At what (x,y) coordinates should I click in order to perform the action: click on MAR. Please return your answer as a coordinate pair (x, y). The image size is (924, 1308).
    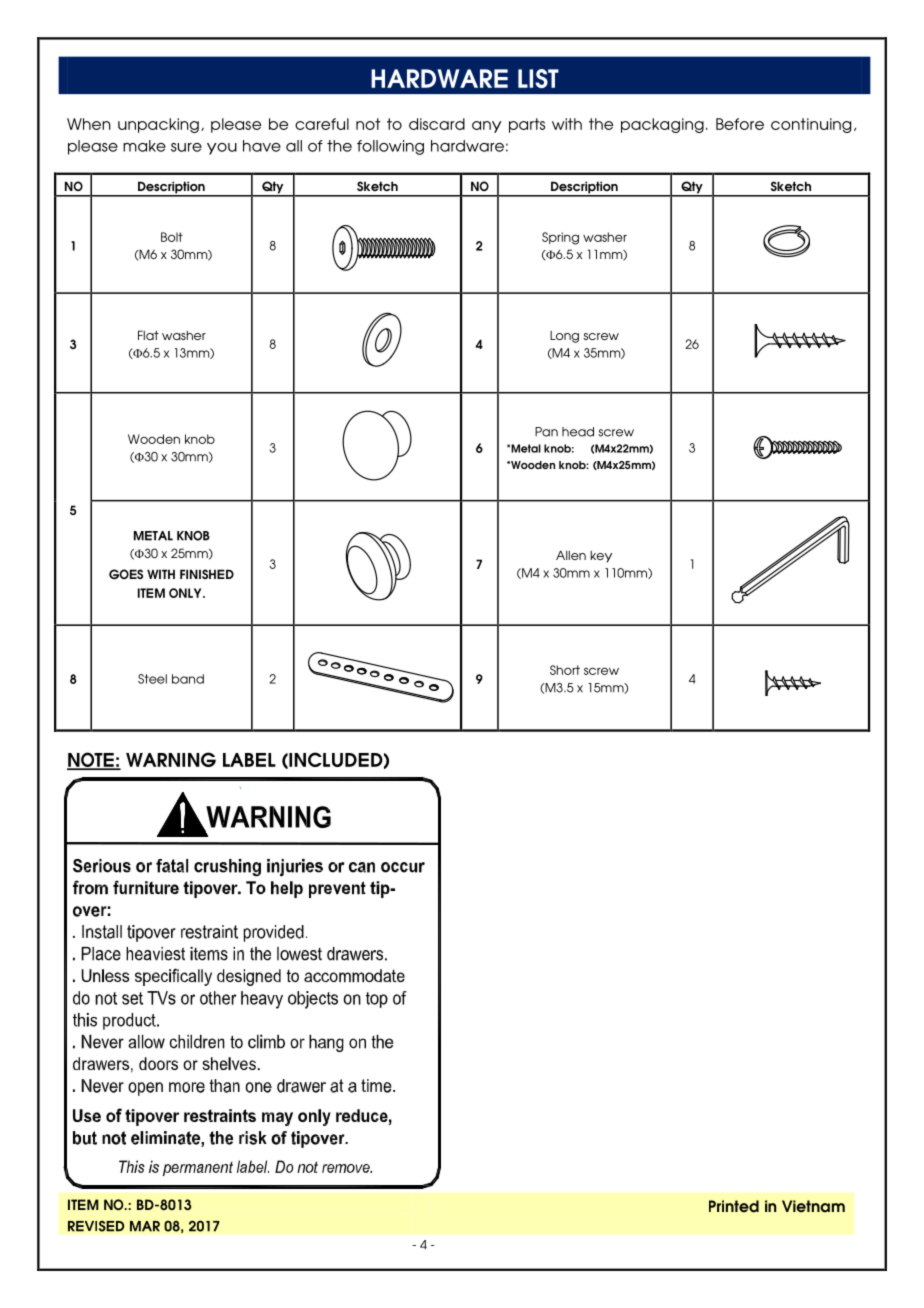
    Looking at the image, I should click on (145, 1226).
